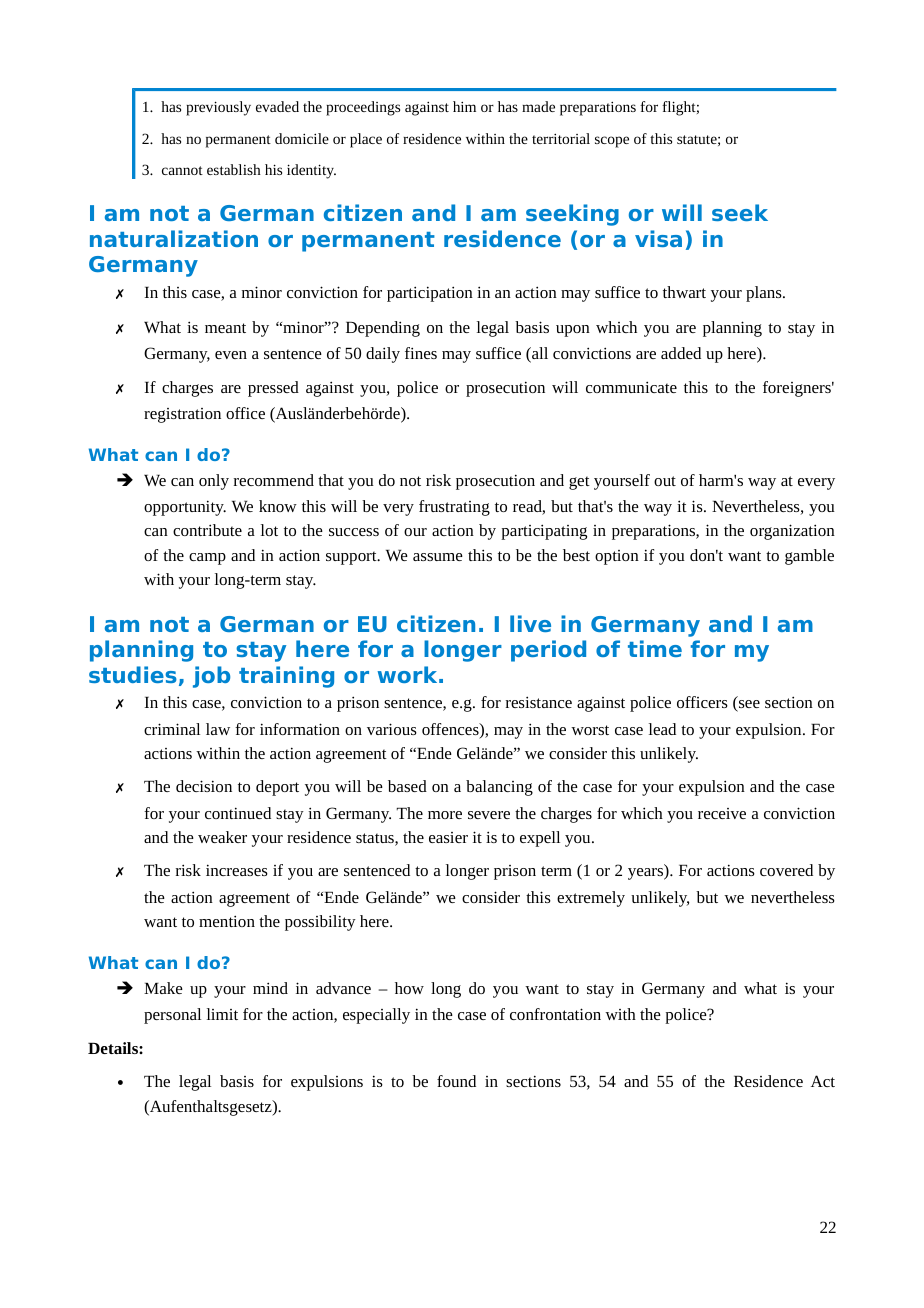 The width and height of the document is (924, 1308). Describe the element at coordinates (464, 106) in the document. I see `him` at that location.
